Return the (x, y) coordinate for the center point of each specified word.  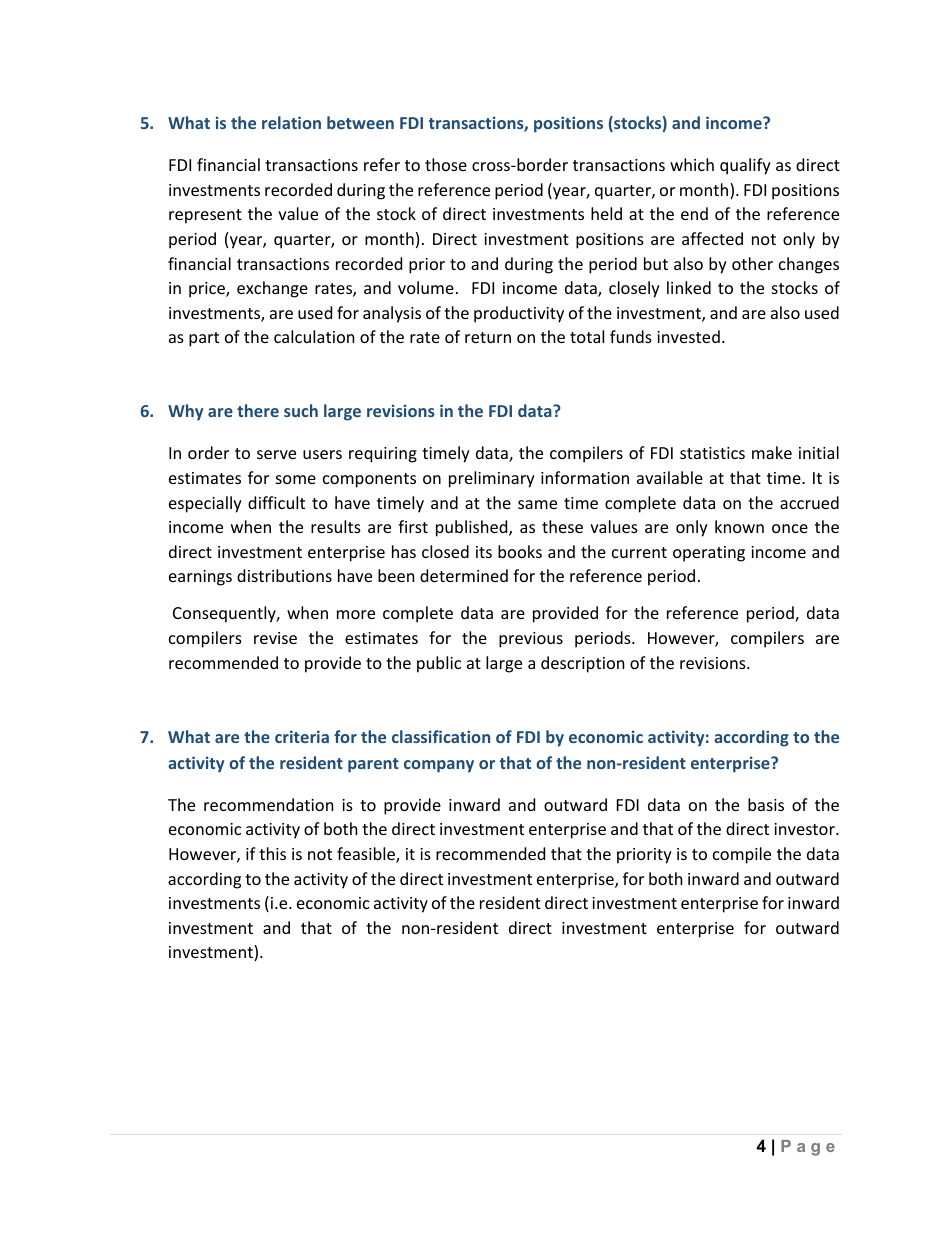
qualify (745, 166)
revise (275, 638)
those (446, 164)
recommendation (269, 804)
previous (531, 640)
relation (291, 122)
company (439, 766)
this (272, 853)
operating (709, 554)
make (772, 452)
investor (805, 829)
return (488, 337)
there (258, 410)
